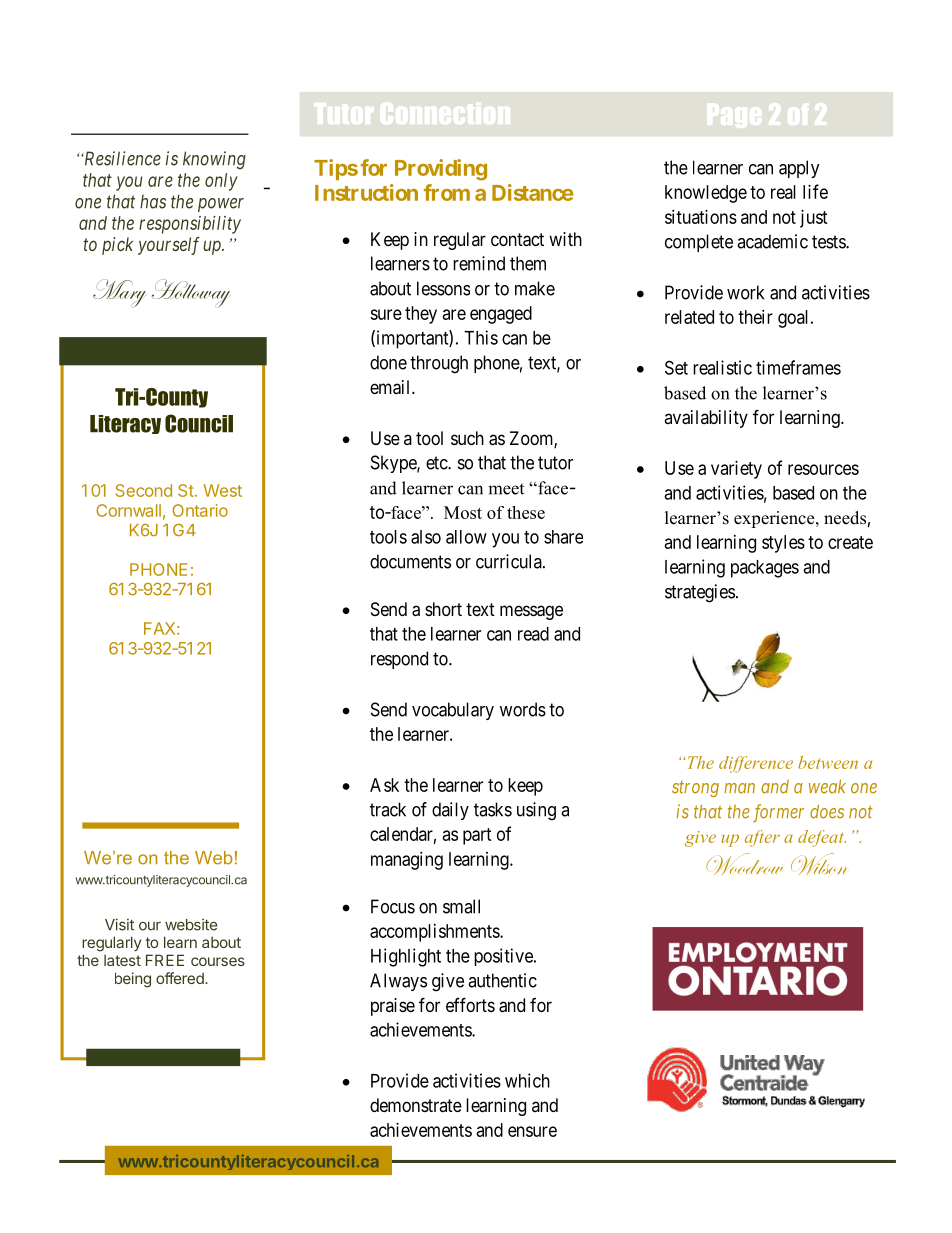  I want to click on track, so click(388, 809).
